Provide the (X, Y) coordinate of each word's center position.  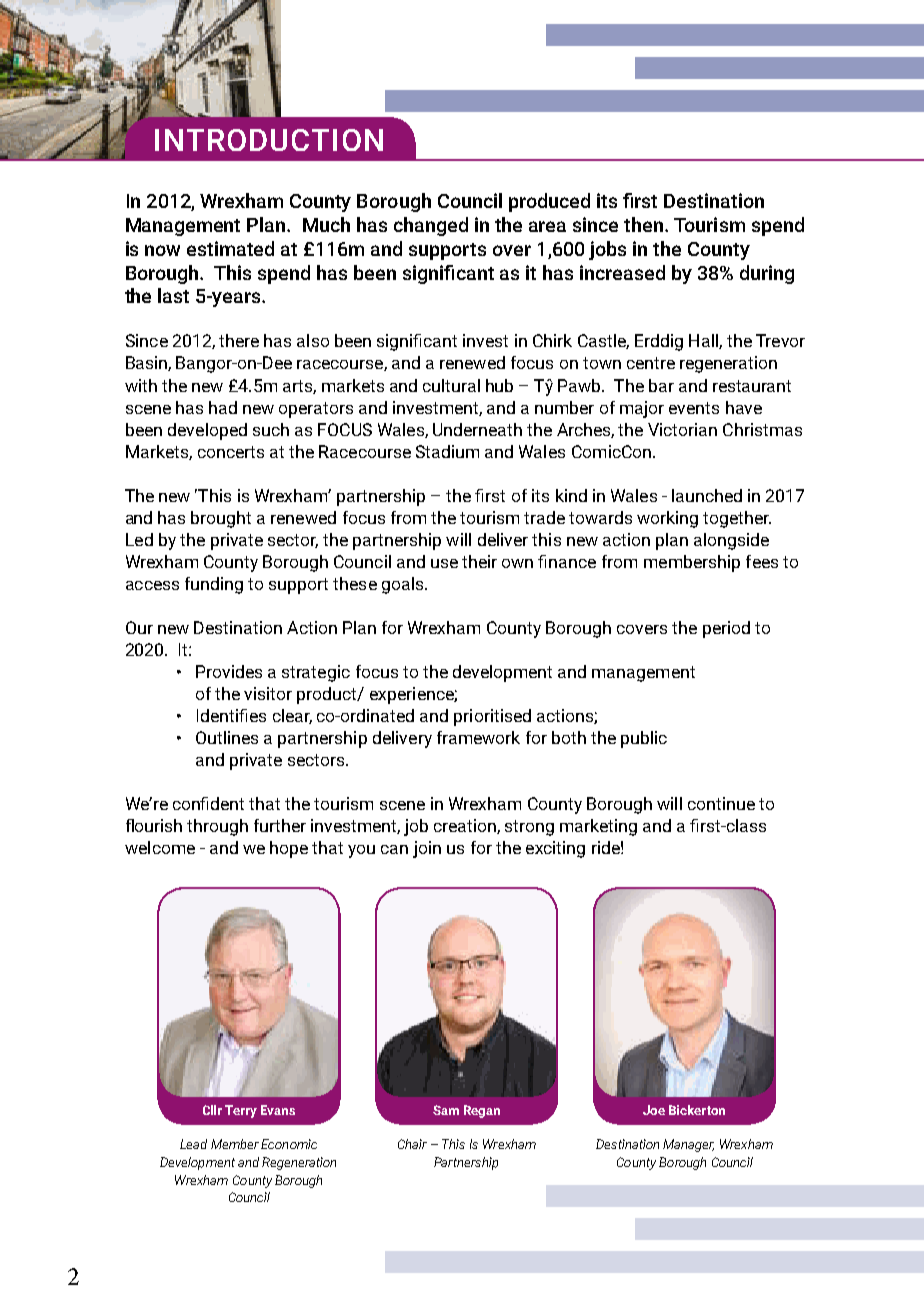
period (726, 629)
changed (431, 226)
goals (404, 585)
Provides (229, 671)
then (645, 224)
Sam (446, 1110)
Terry (241, 1111)
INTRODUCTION (269, 140)
